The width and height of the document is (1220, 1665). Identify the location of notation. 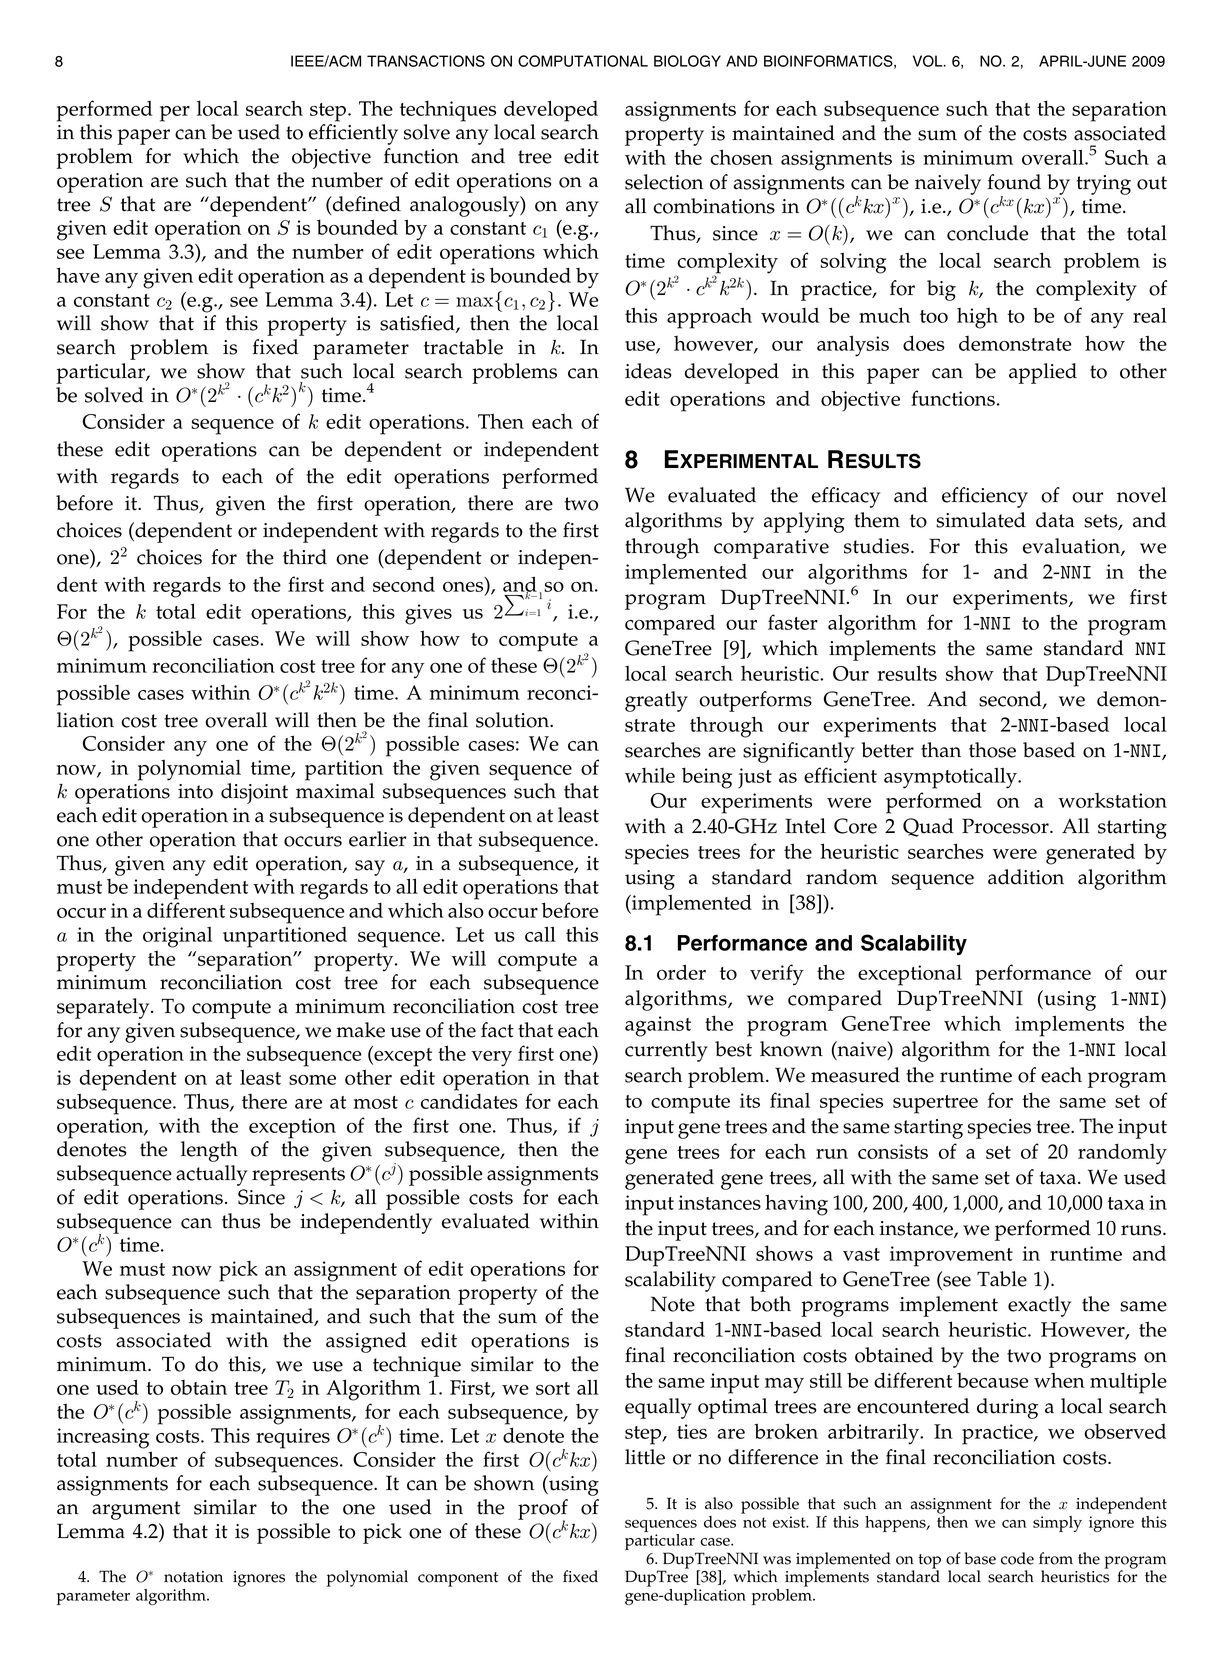
(193, 1577).
